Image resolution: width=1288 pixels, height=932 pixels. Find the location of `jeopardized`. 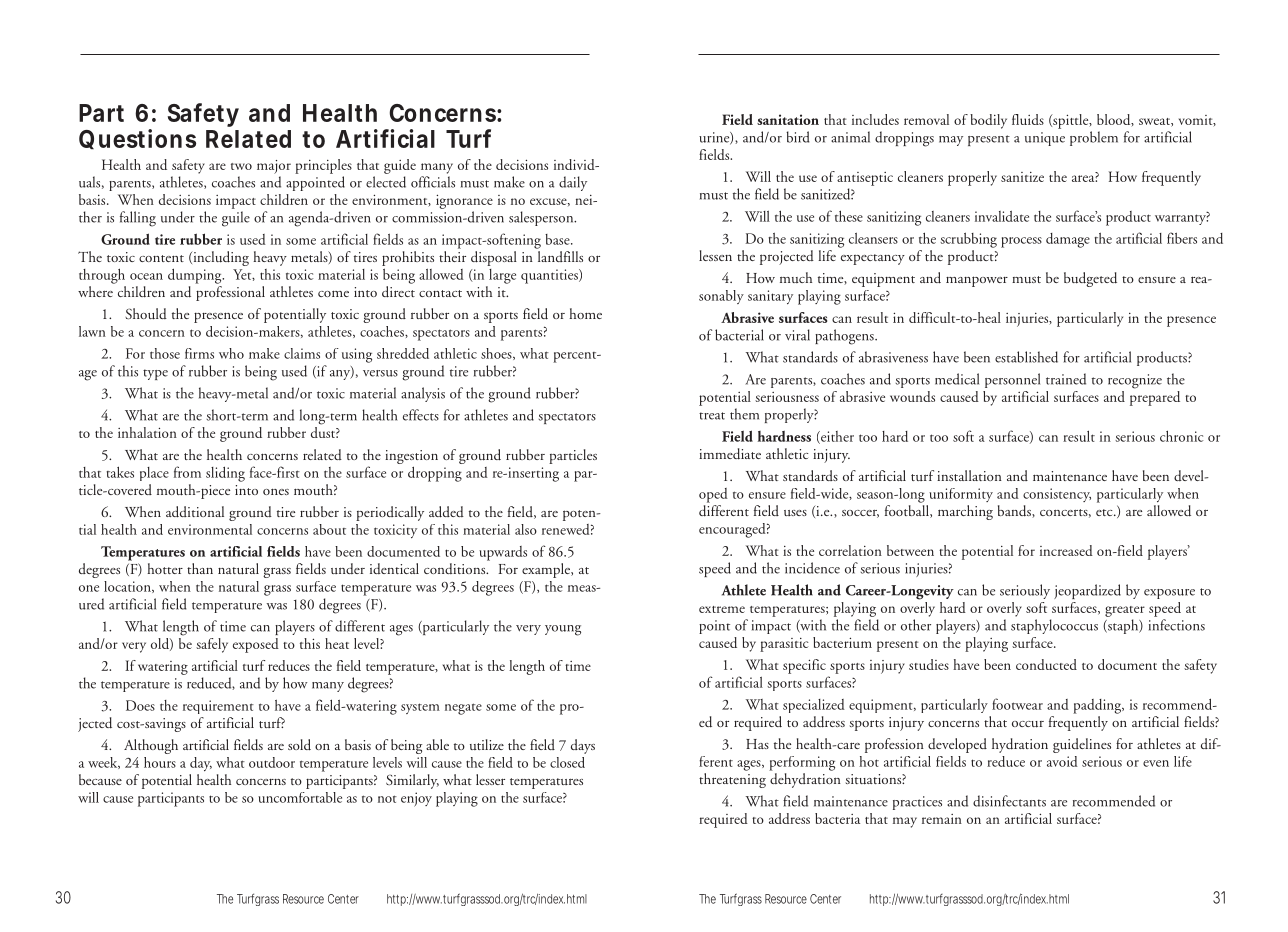

jeopardized is located at coordinates (1087, 591).
